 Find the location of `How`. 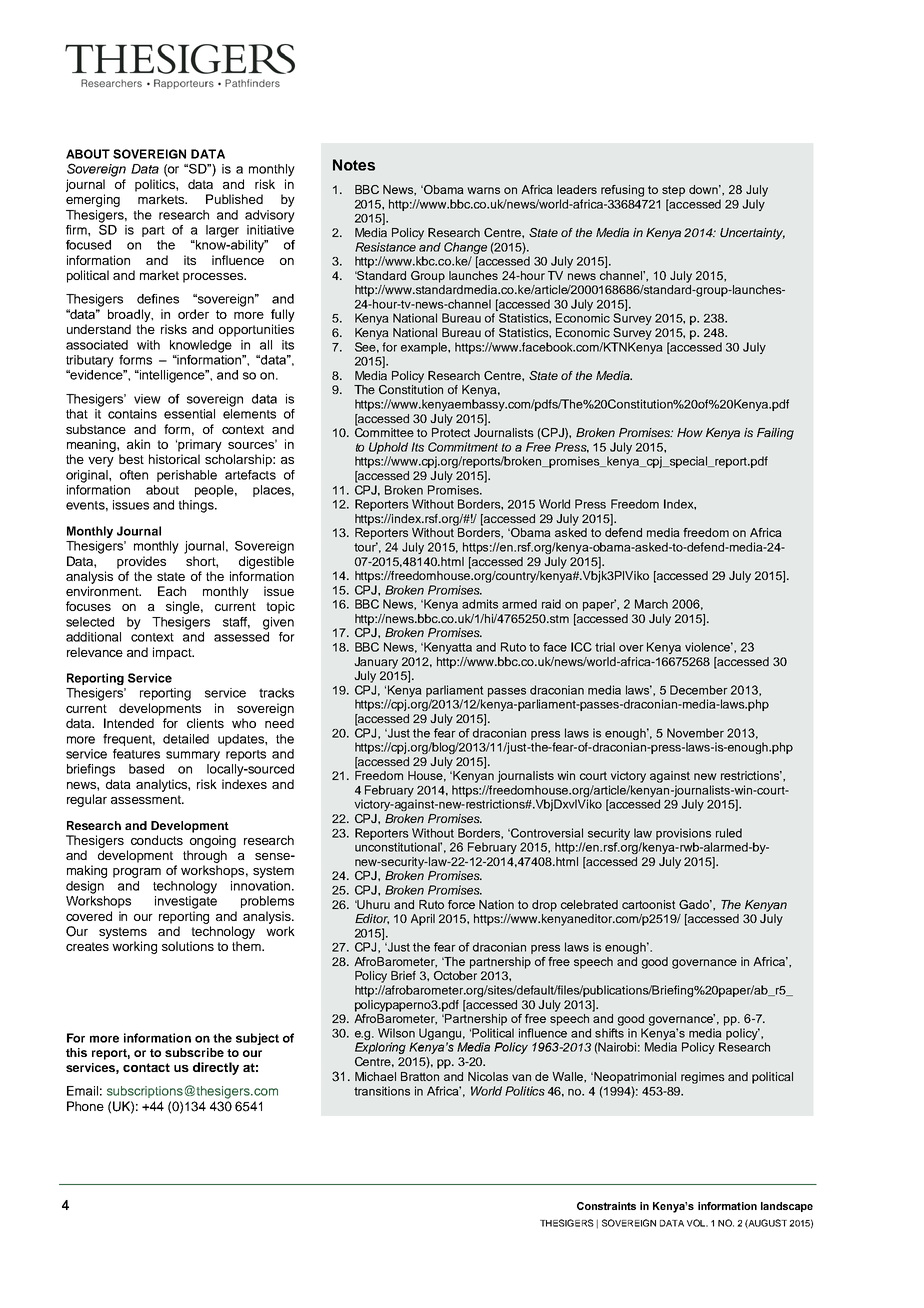

How is located at coordinates (690, 432).
